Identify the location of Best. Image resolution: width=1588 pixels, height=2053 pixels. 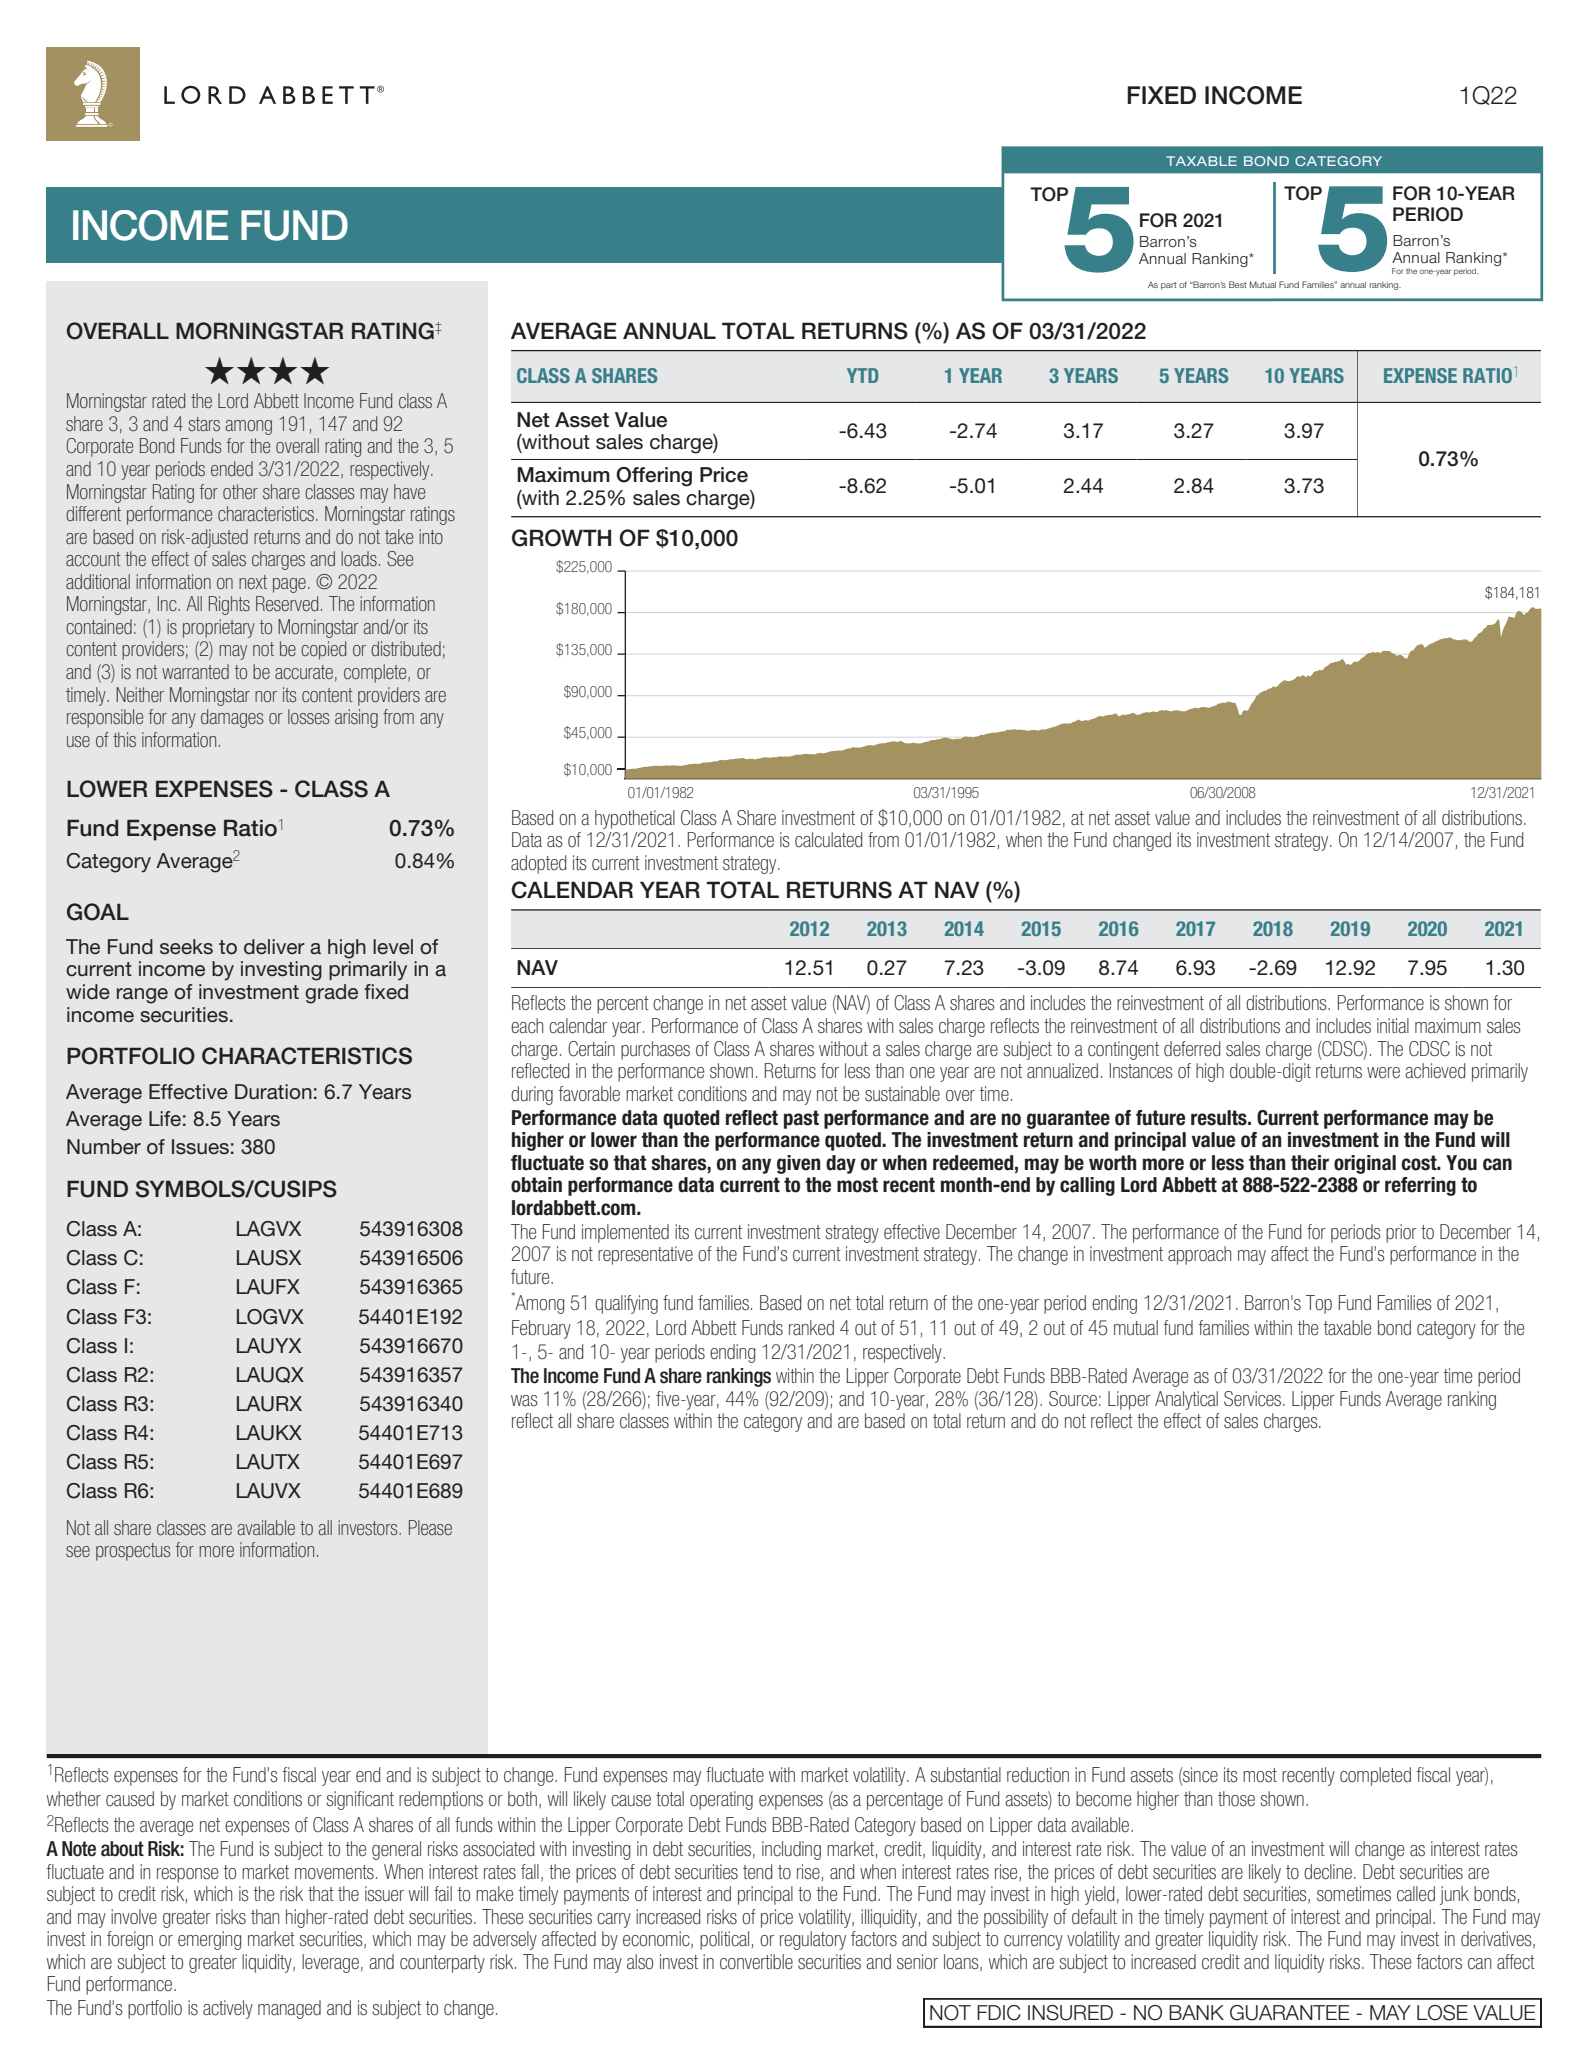
(1238, 284).
